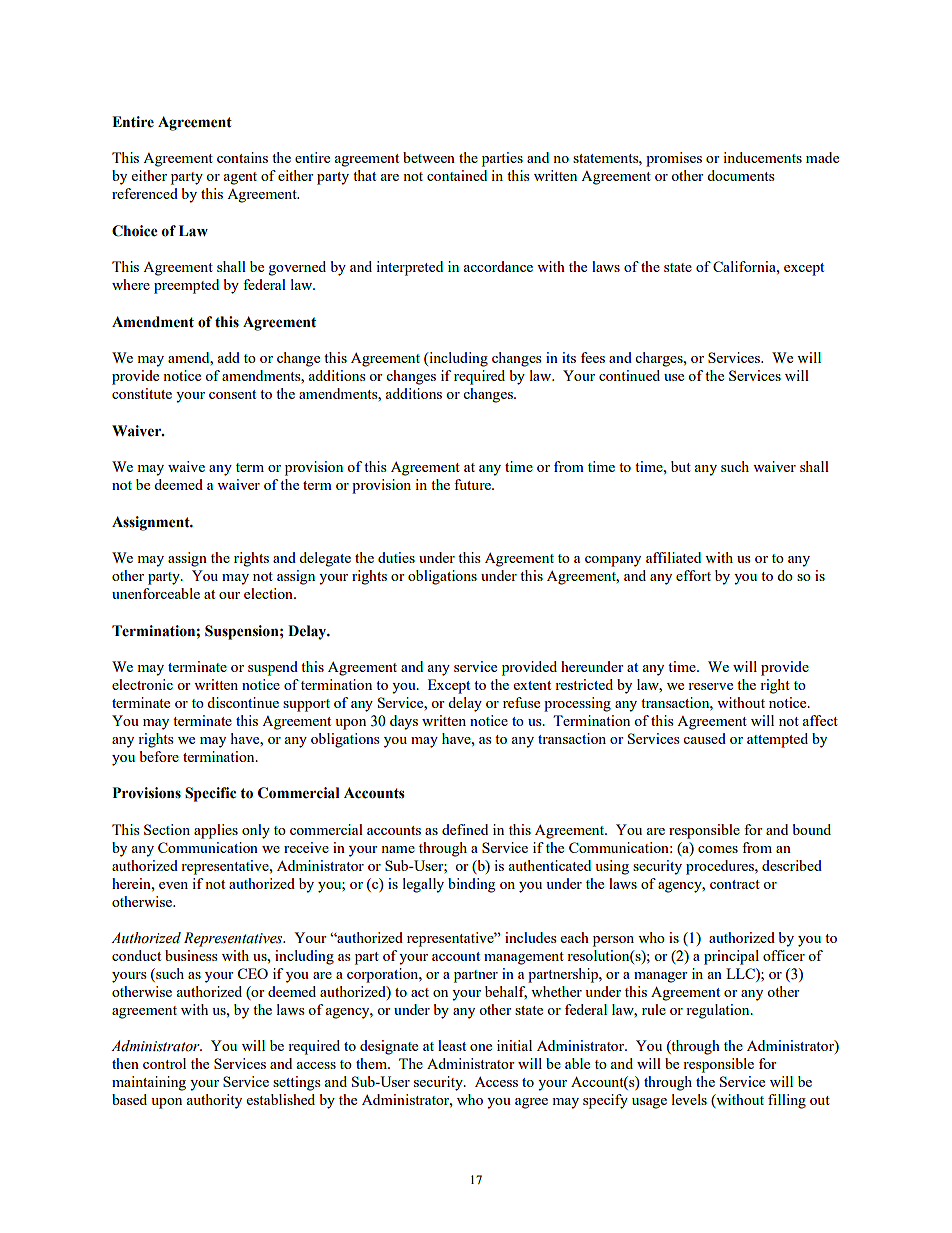 This screenshot has width=952, height=1233. I want to click on contained, so click(457, 175).
